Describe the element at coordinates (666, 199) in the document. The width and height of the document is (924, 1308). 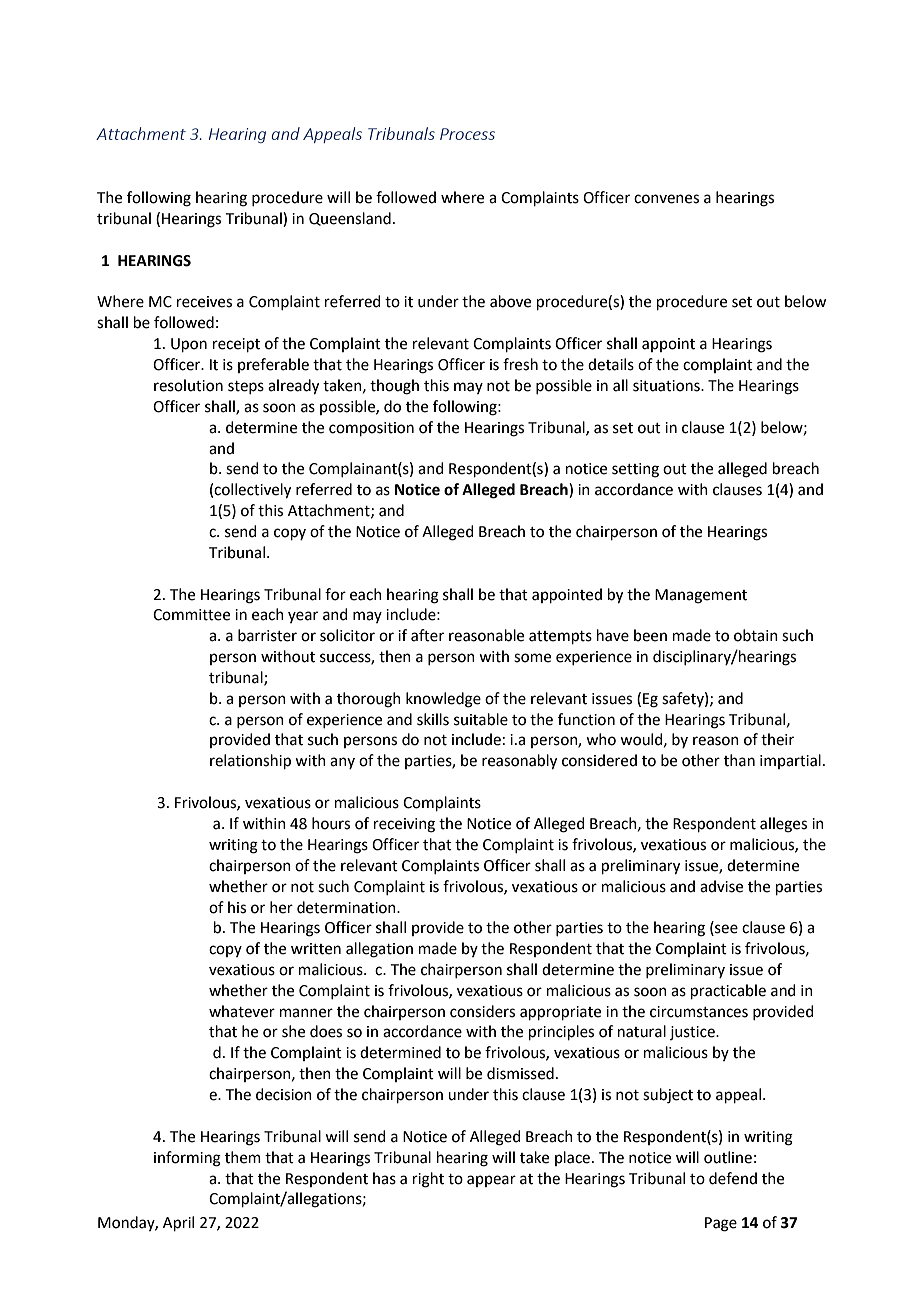
I see `convenes` at that location.
